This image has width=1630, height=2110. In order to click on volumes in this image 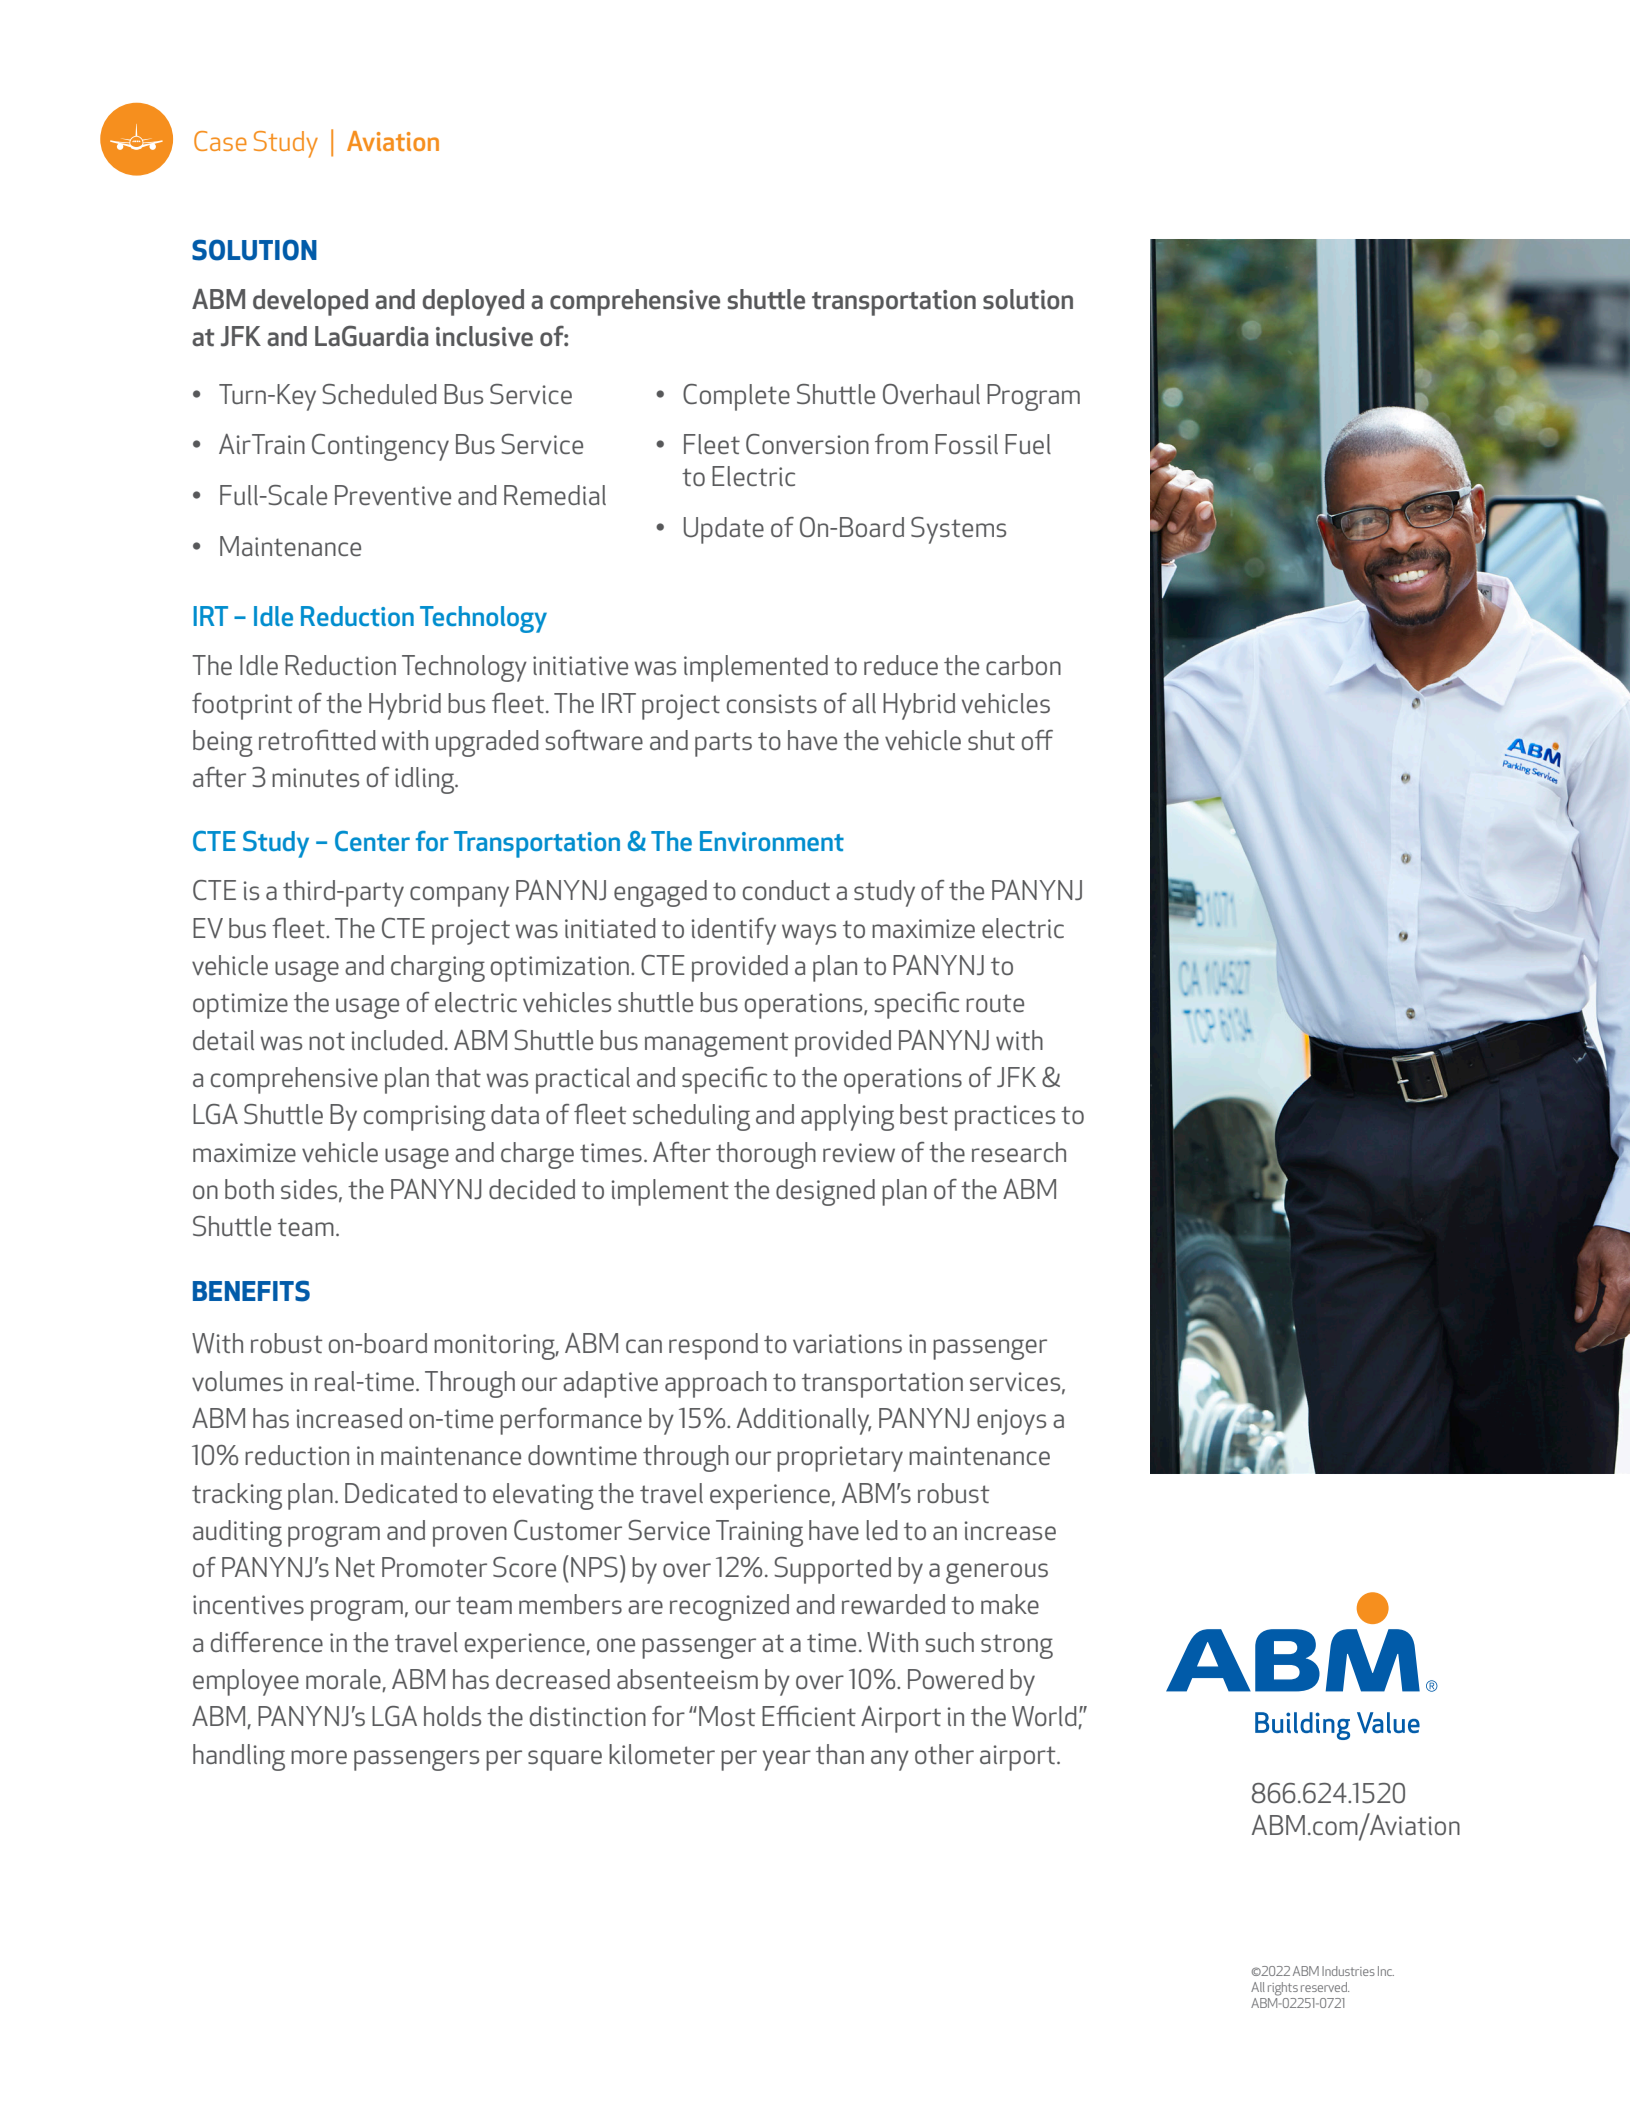, I will do `click(237, 1381)`.
